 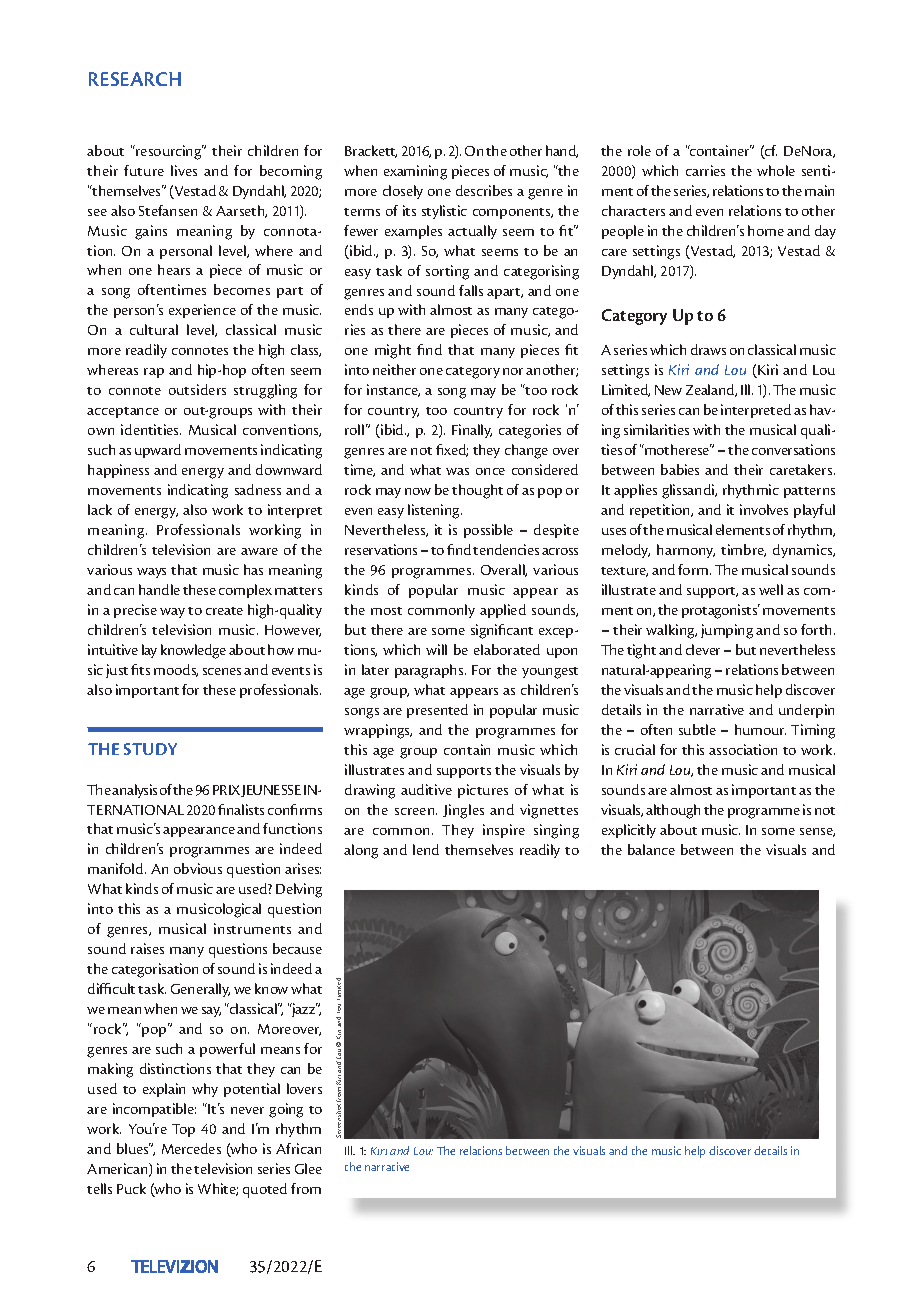 What do you see at coordinates (197, 389) in the document?
I see `outsiders` at bounding box center [197, 389].
